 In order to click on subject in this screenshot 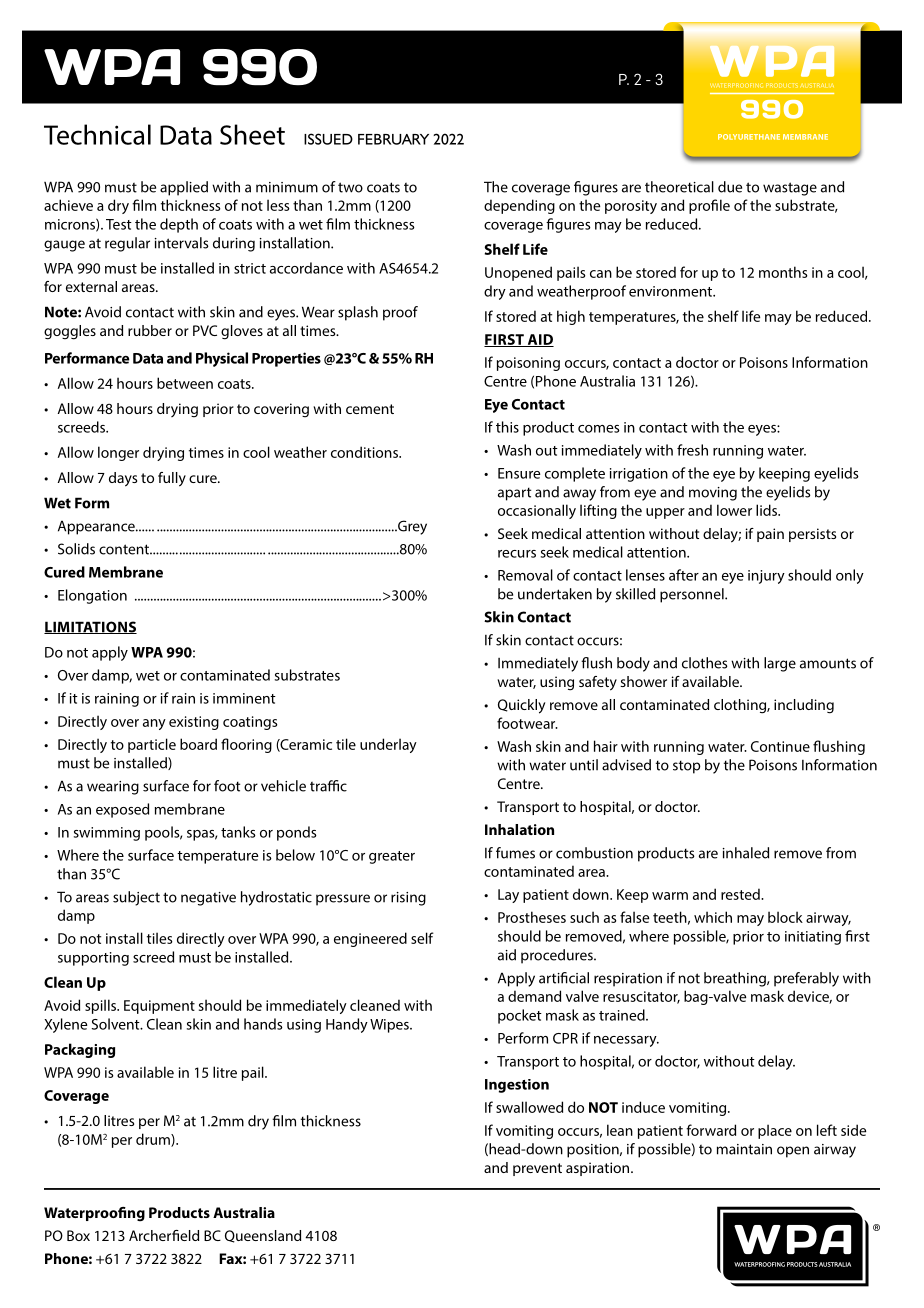, I will do `click(136, 898)`.
